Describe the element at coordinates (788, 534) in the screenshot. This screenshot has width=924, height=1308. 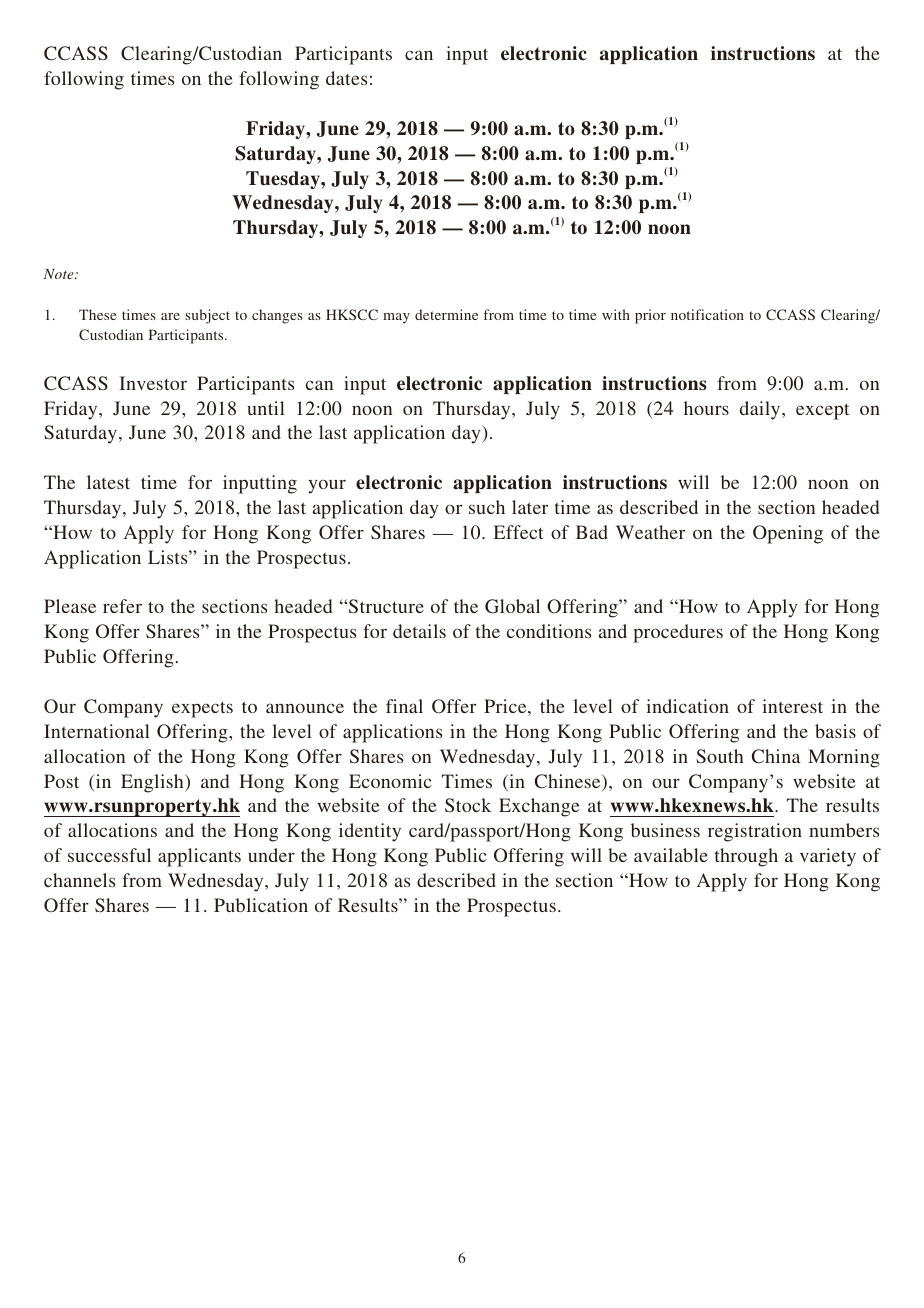
I see `Opening` at that location.
